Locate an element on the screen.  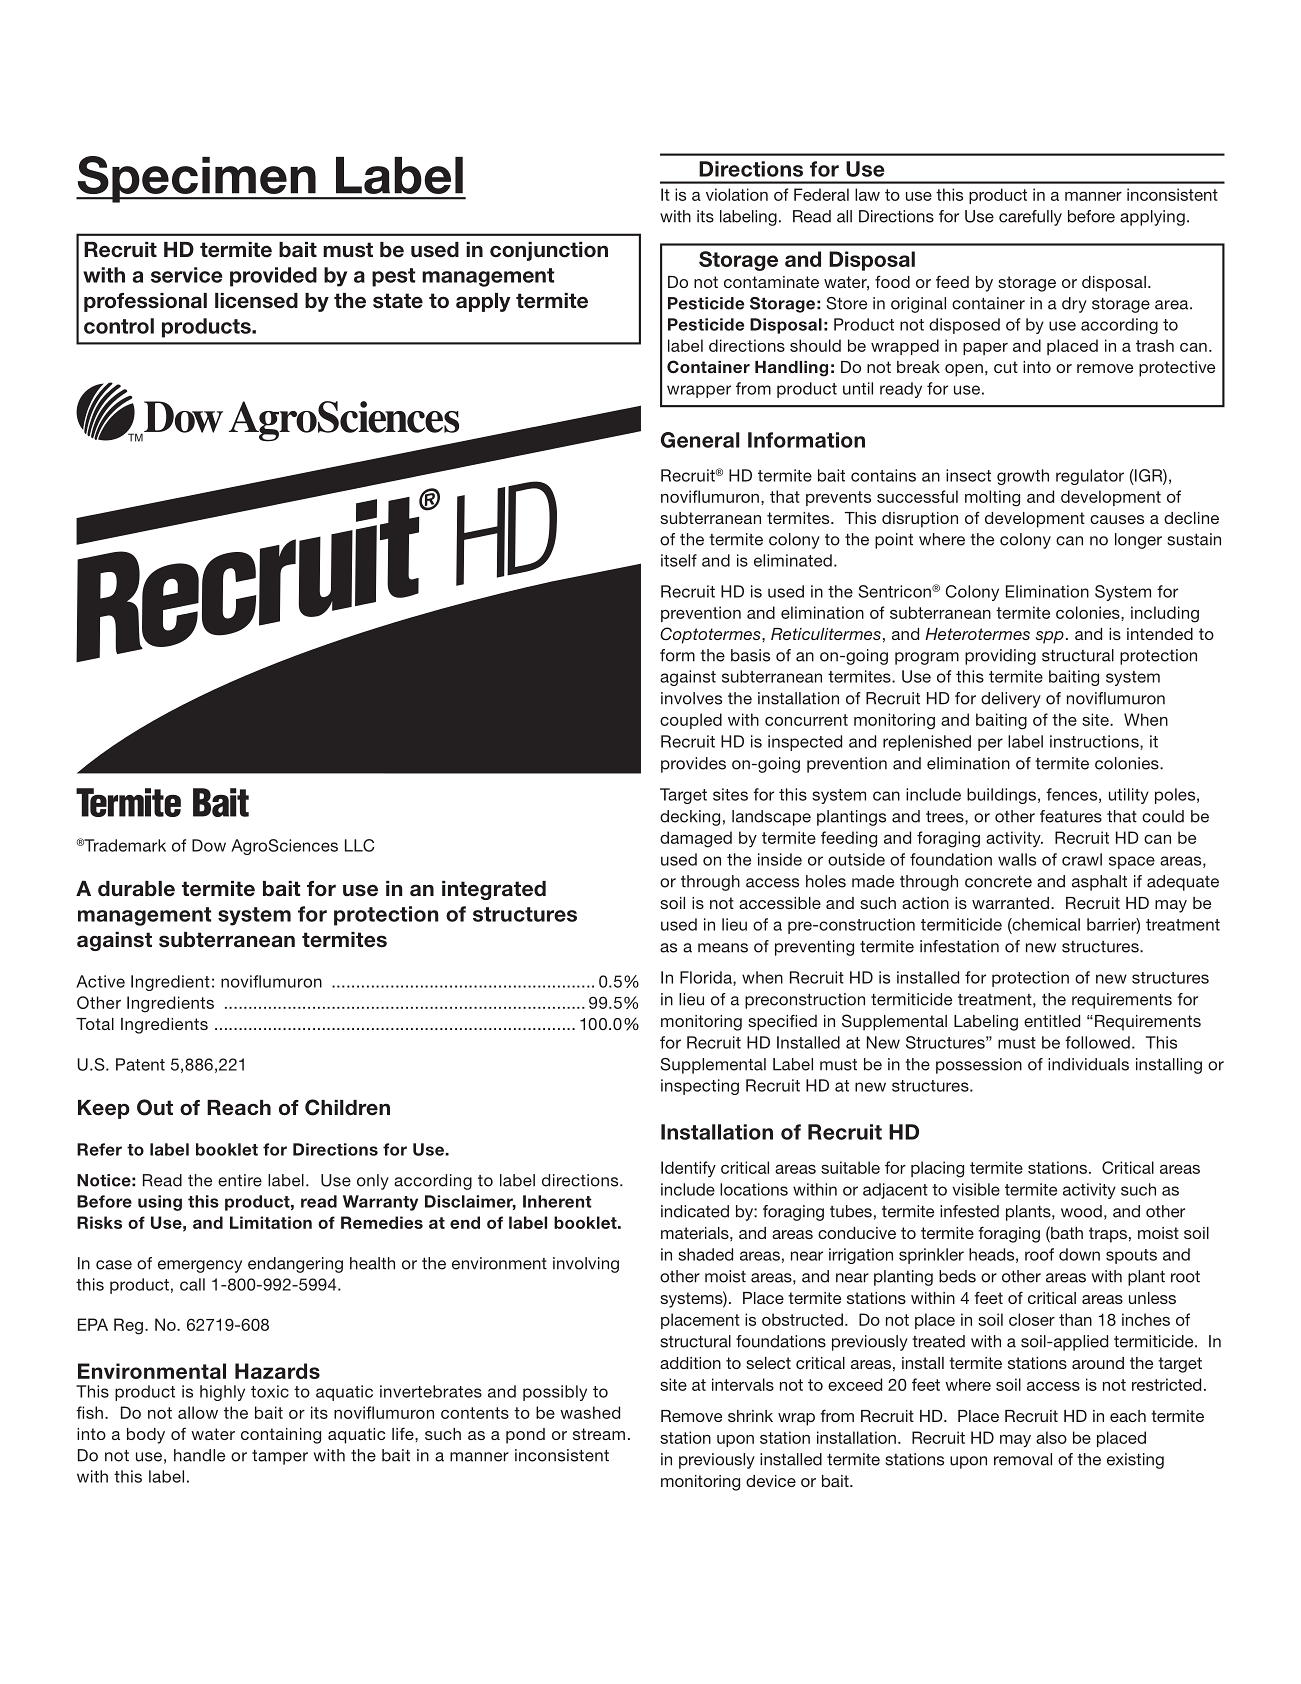
violation is located at coordinates (737, 194).
